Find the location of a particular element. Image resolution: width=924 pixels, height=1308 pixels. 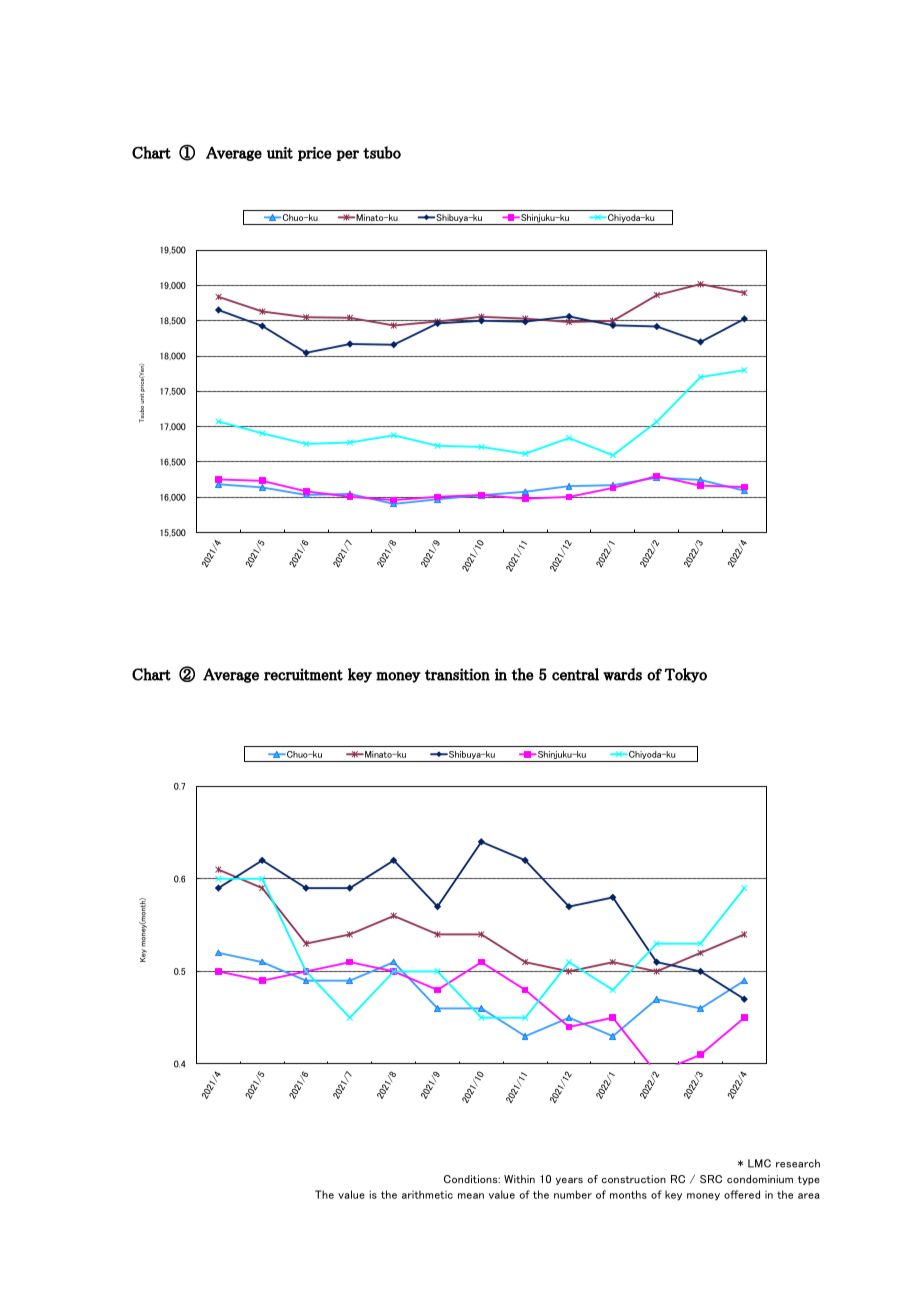

transition is located at coordinates (457, 674).
